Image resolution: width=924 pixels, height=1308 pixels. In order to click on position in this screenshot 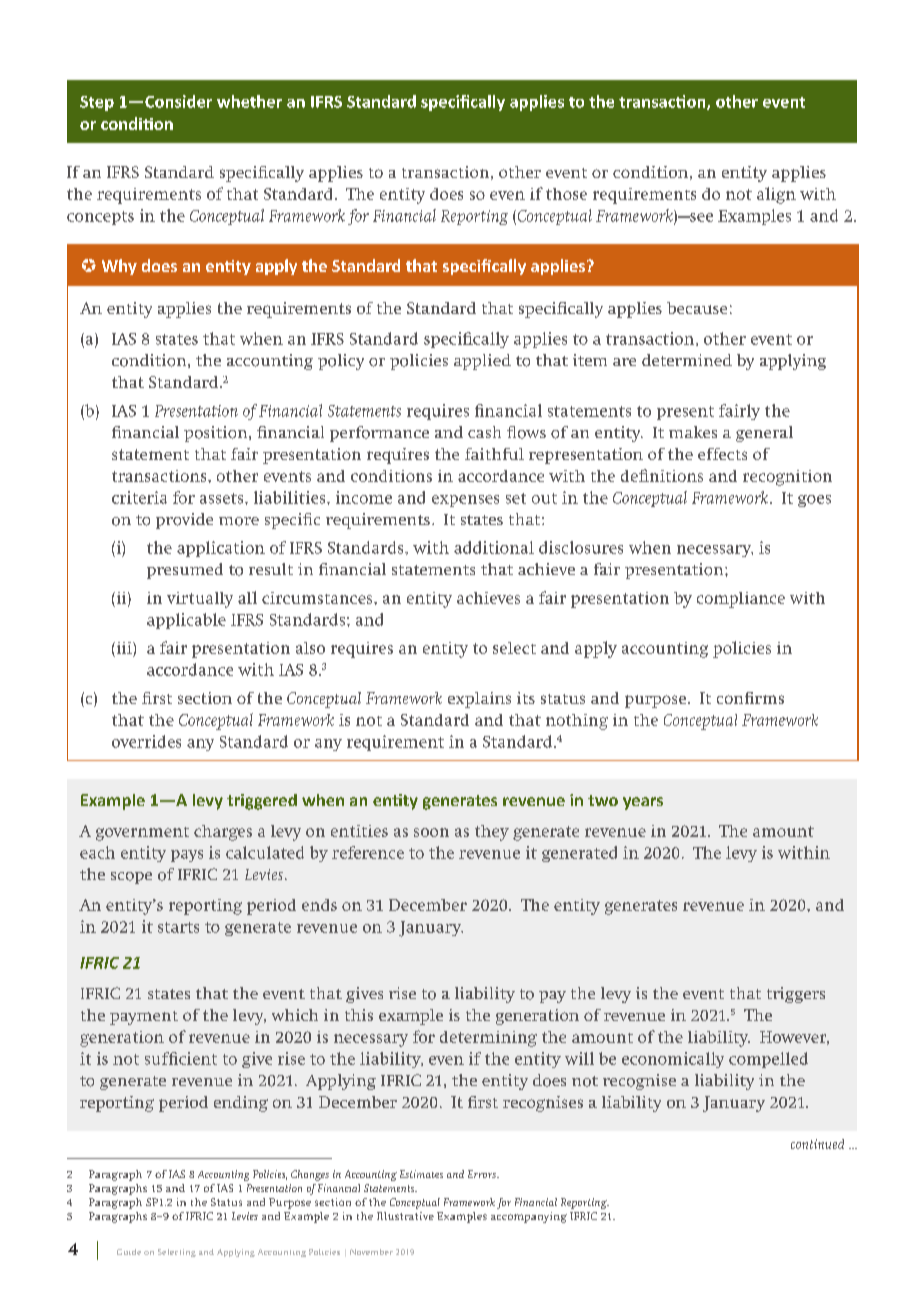, I will do `click(217, 434)`.
